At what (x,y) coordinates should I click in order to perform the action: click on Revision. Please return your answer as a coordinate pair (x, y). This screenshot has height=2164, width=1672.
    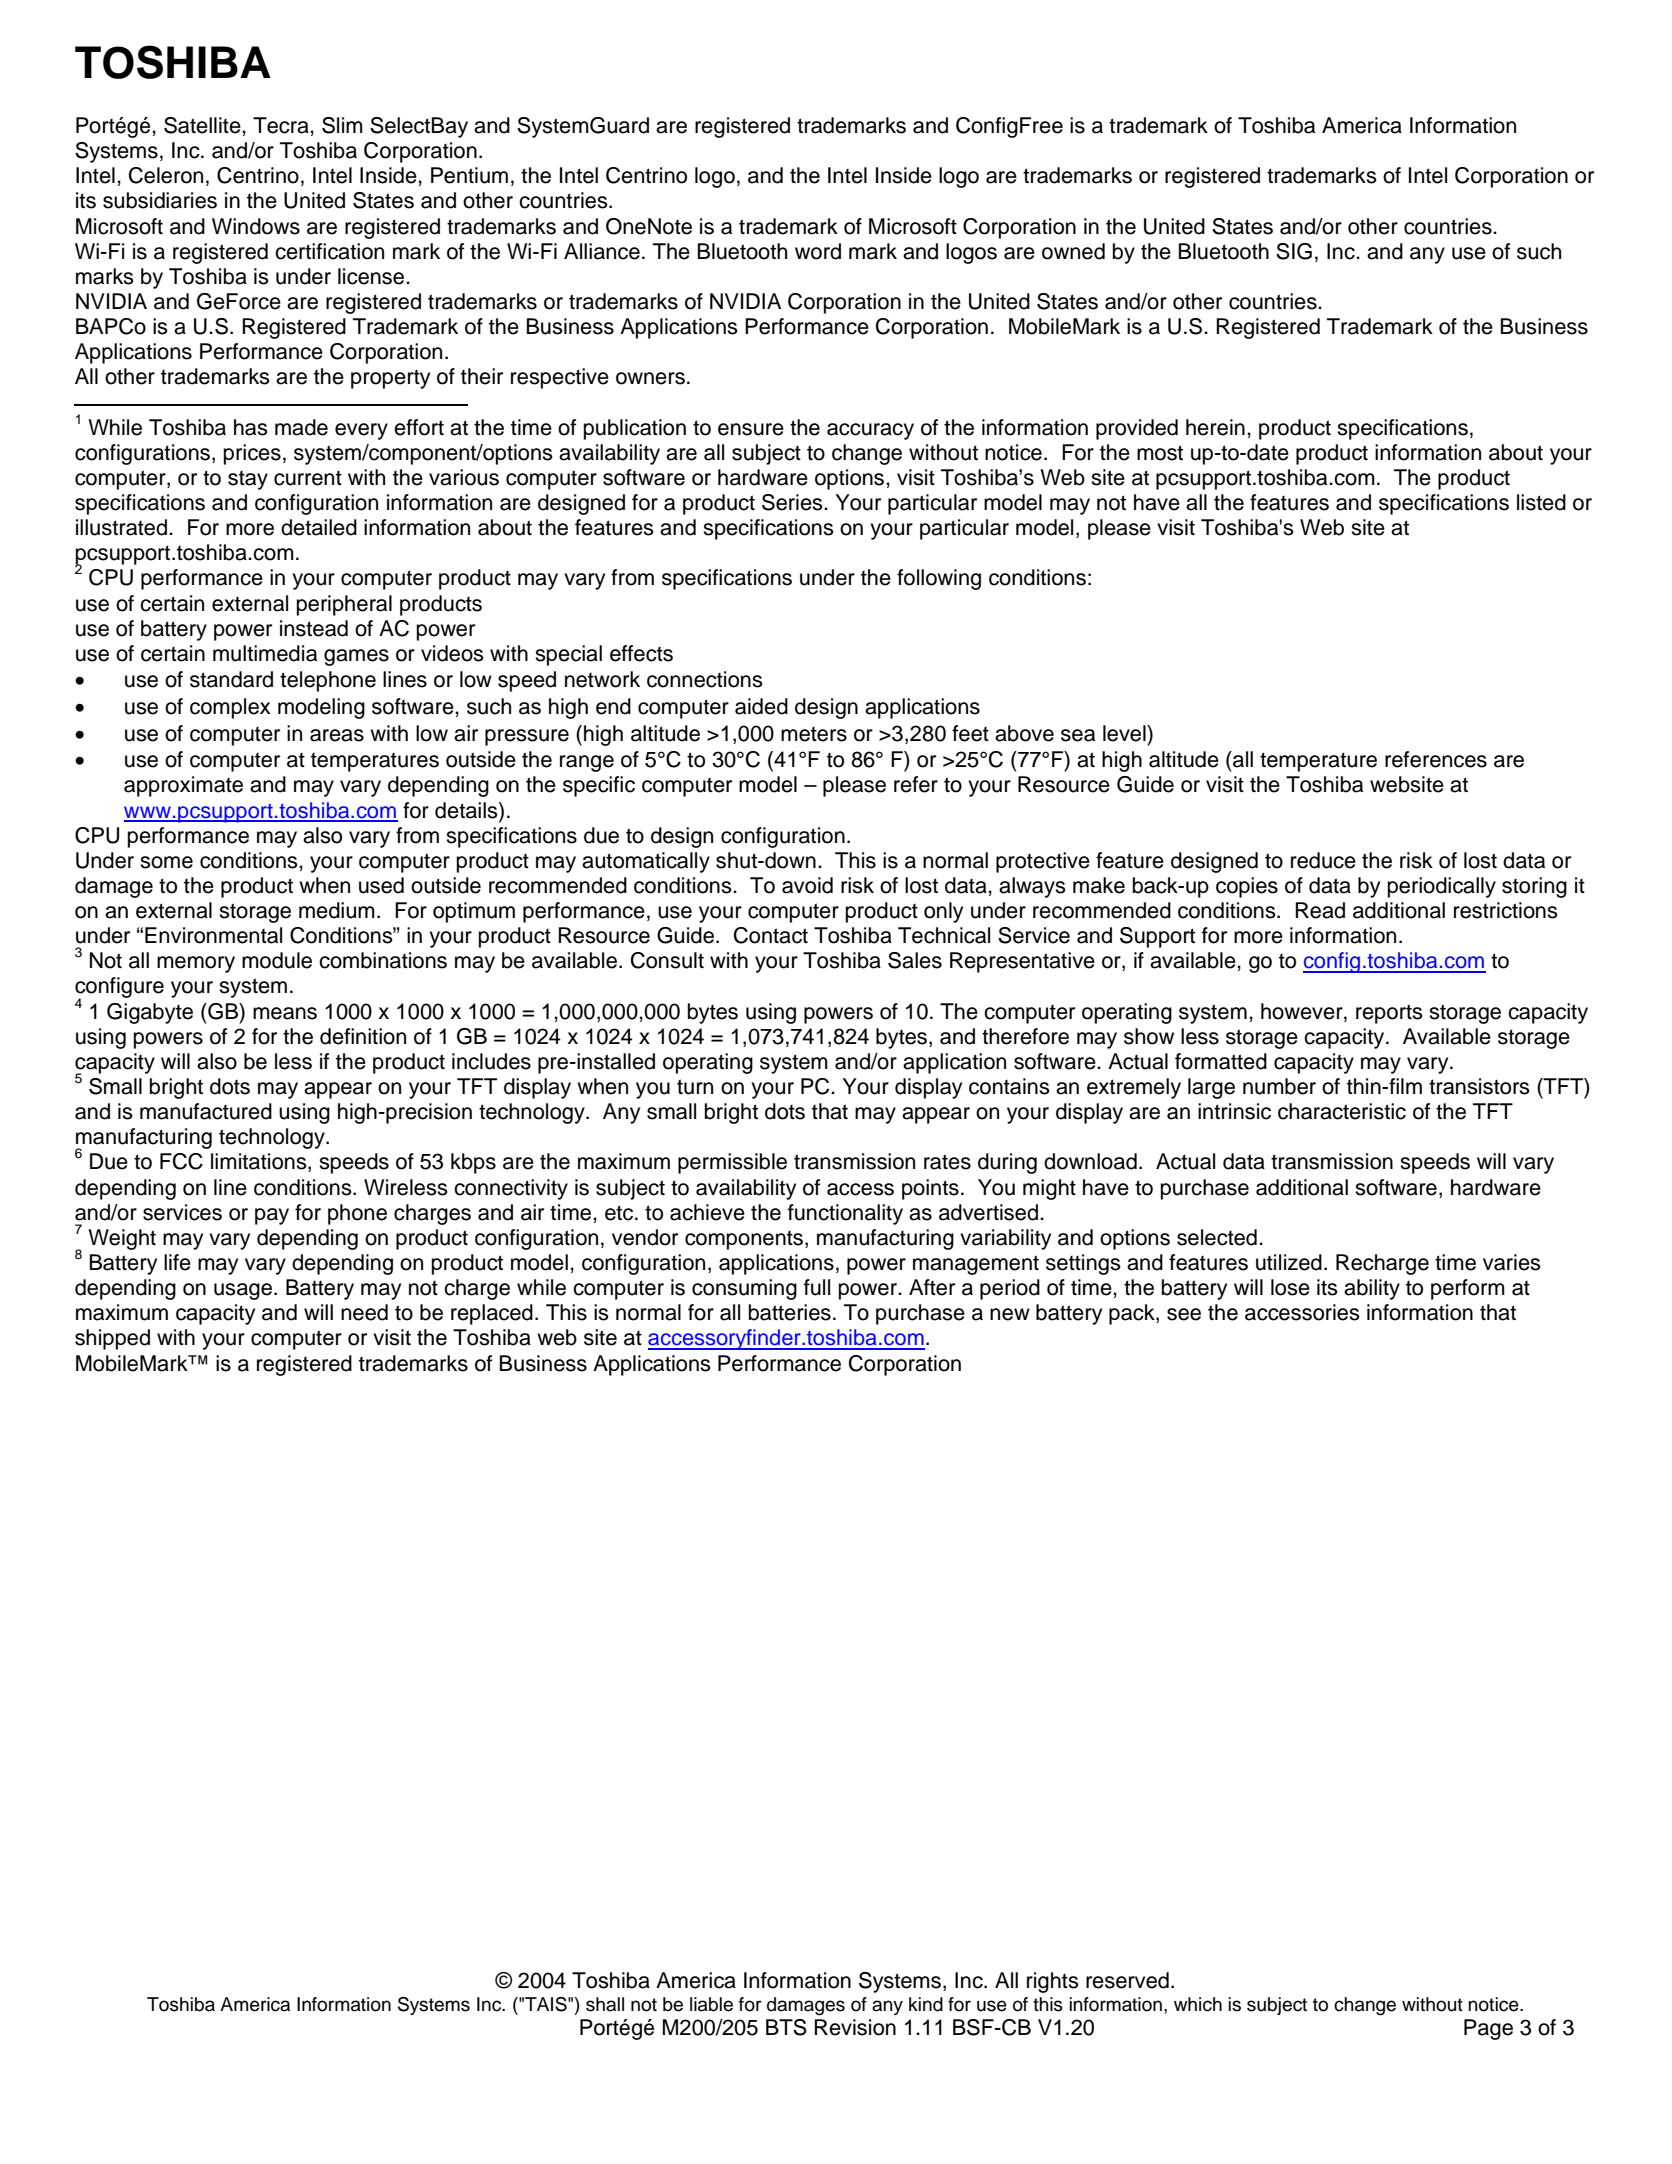
    Looking at the image, I should click on (855, 2027).
